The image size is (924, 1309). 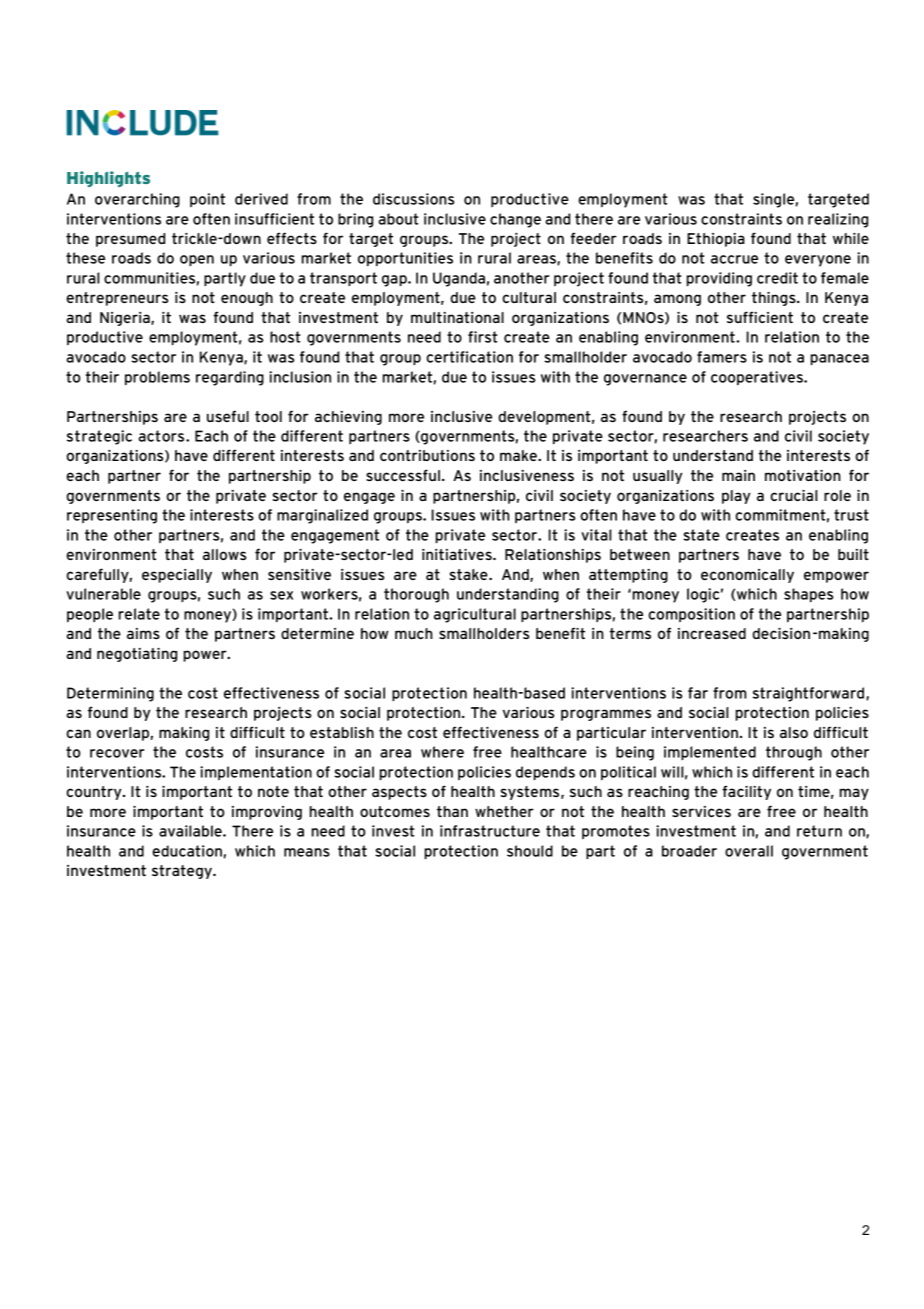 I want to click on initiatives, so click(x=458, y=554).
